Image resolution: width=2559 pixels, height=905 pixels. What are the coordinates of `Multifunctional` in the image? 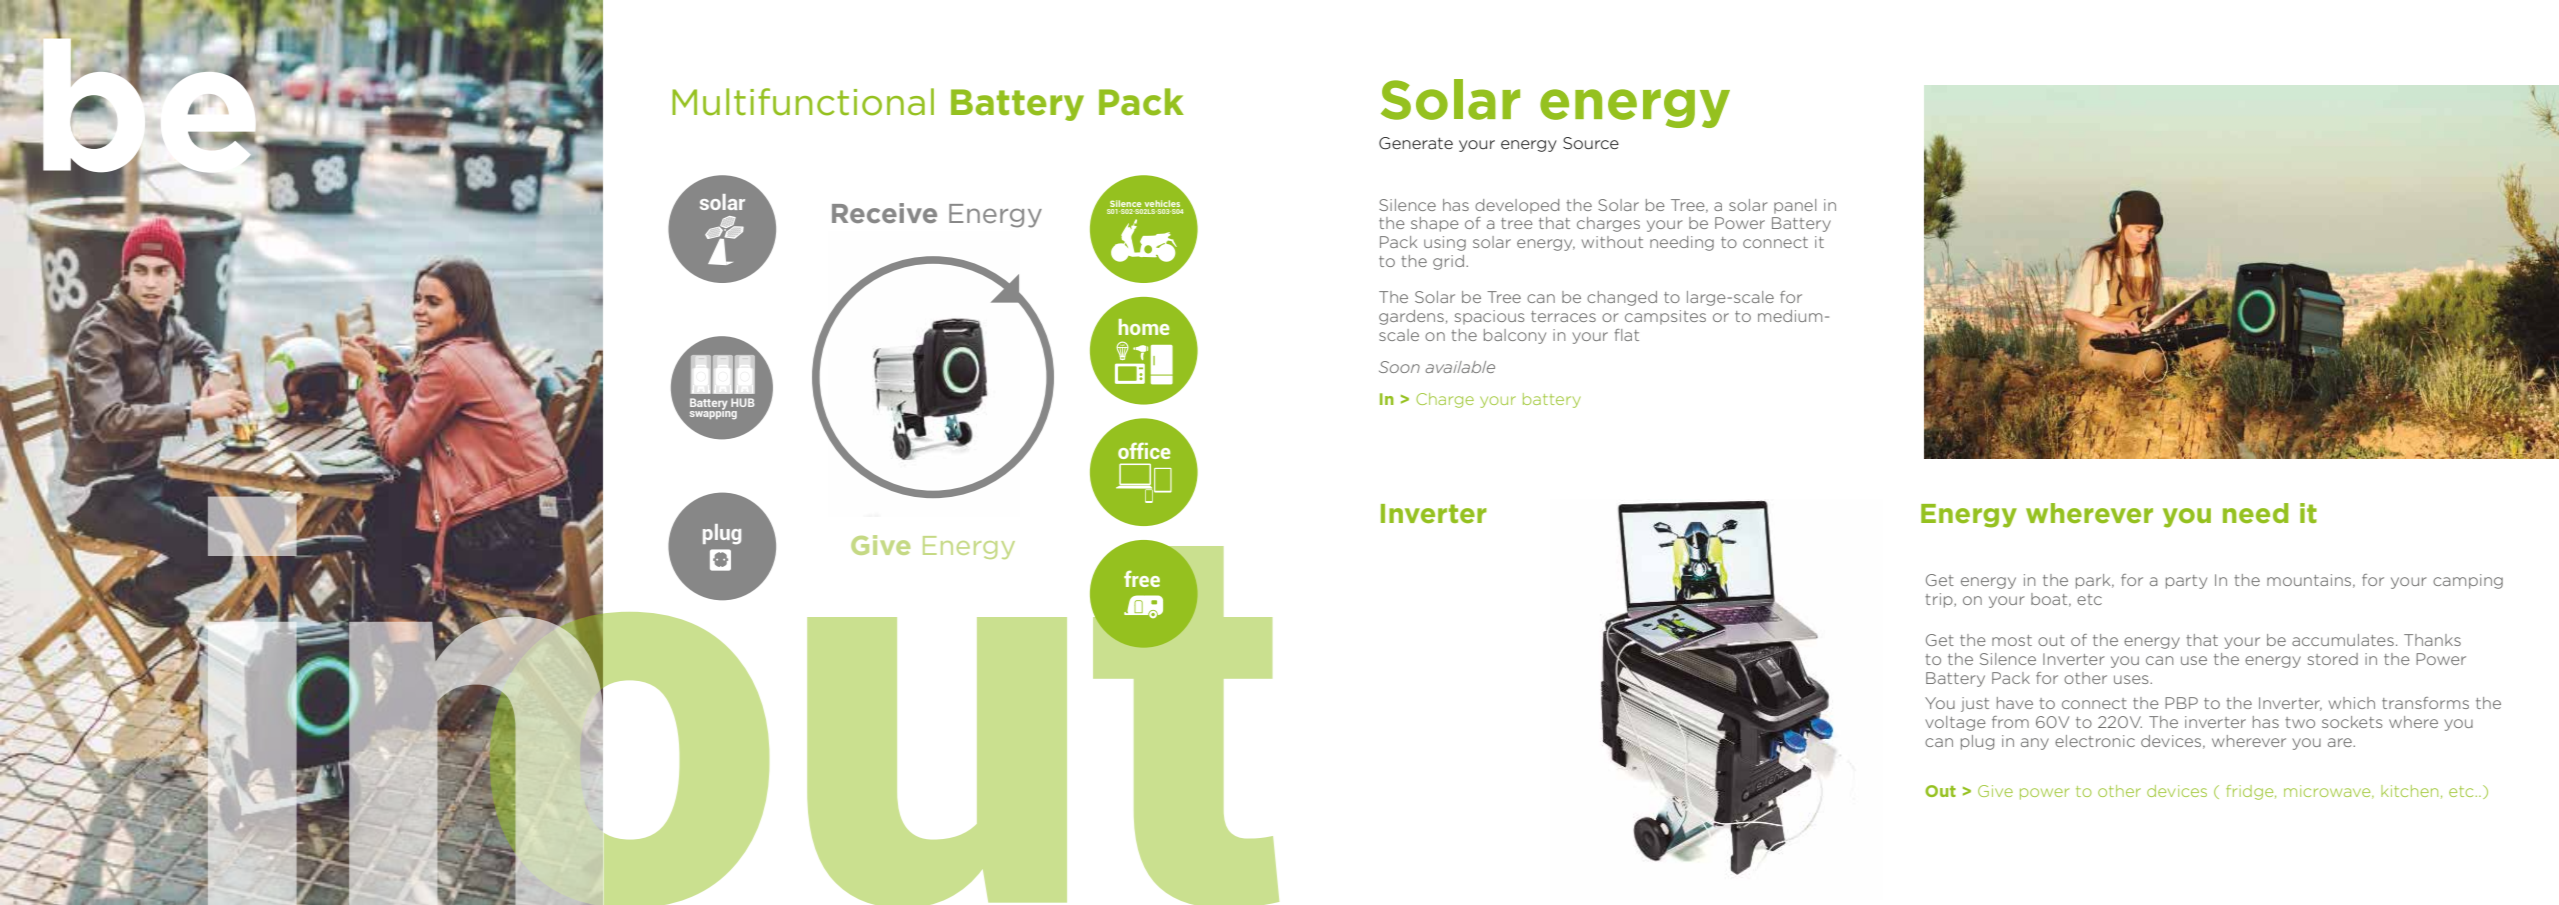 It's located at (803, 102).
